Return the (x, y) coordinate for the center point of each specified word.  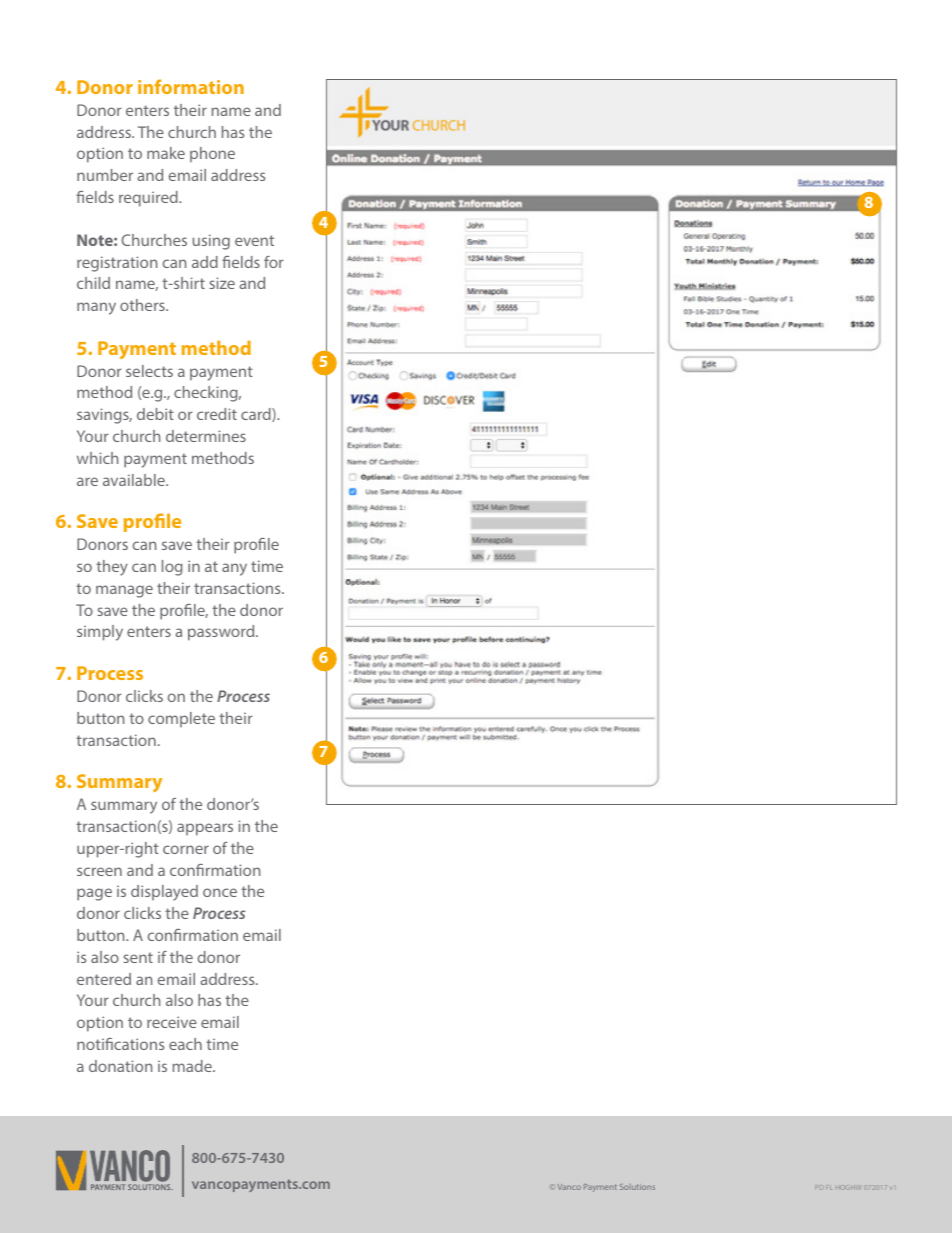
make (166, 153)
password (222, 633)
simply (100, 633)
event (254, 240)
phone (212, 154)
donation (120, 1066)
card (257, 415)
